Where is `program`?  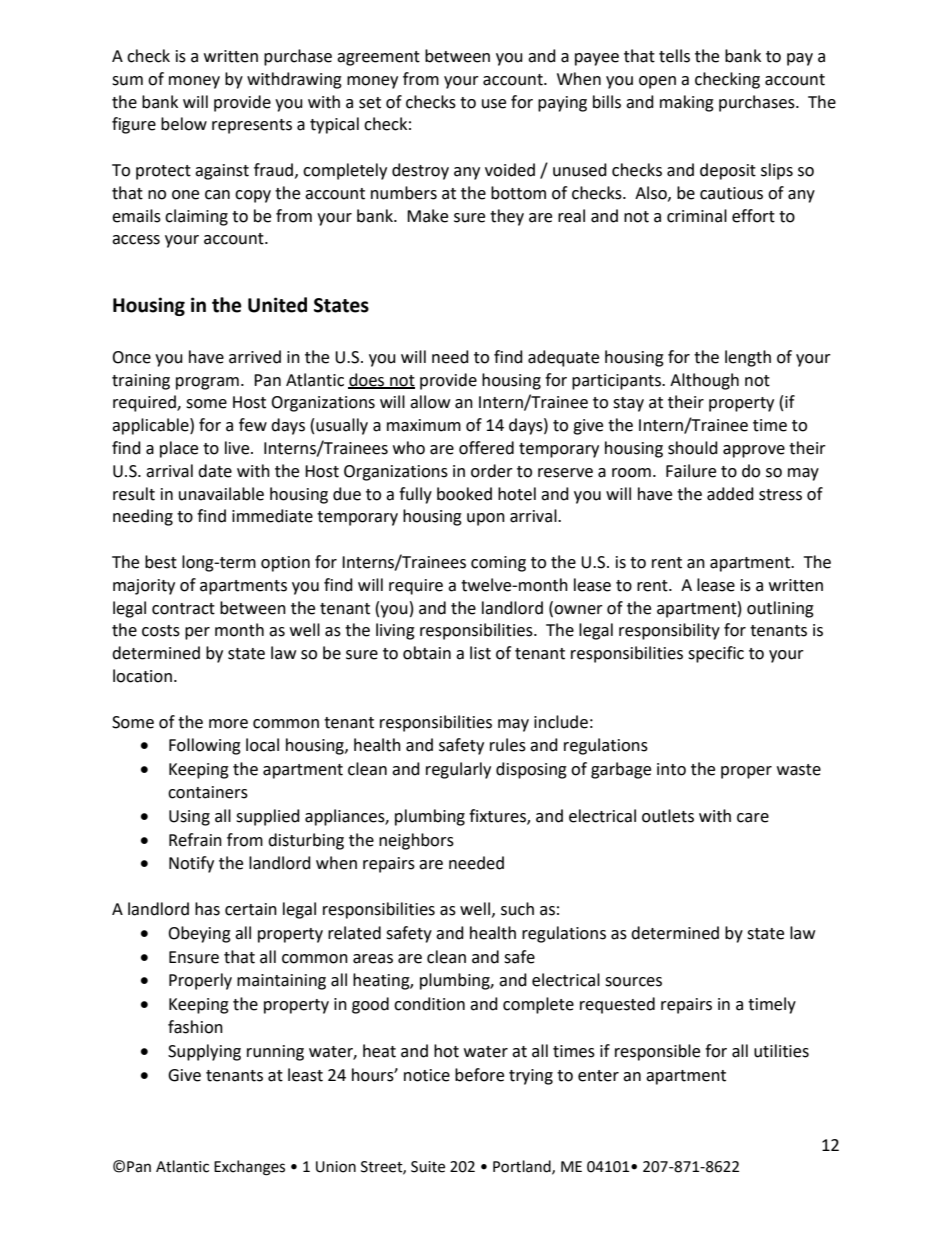 program is located at coordinates (207, 383).
